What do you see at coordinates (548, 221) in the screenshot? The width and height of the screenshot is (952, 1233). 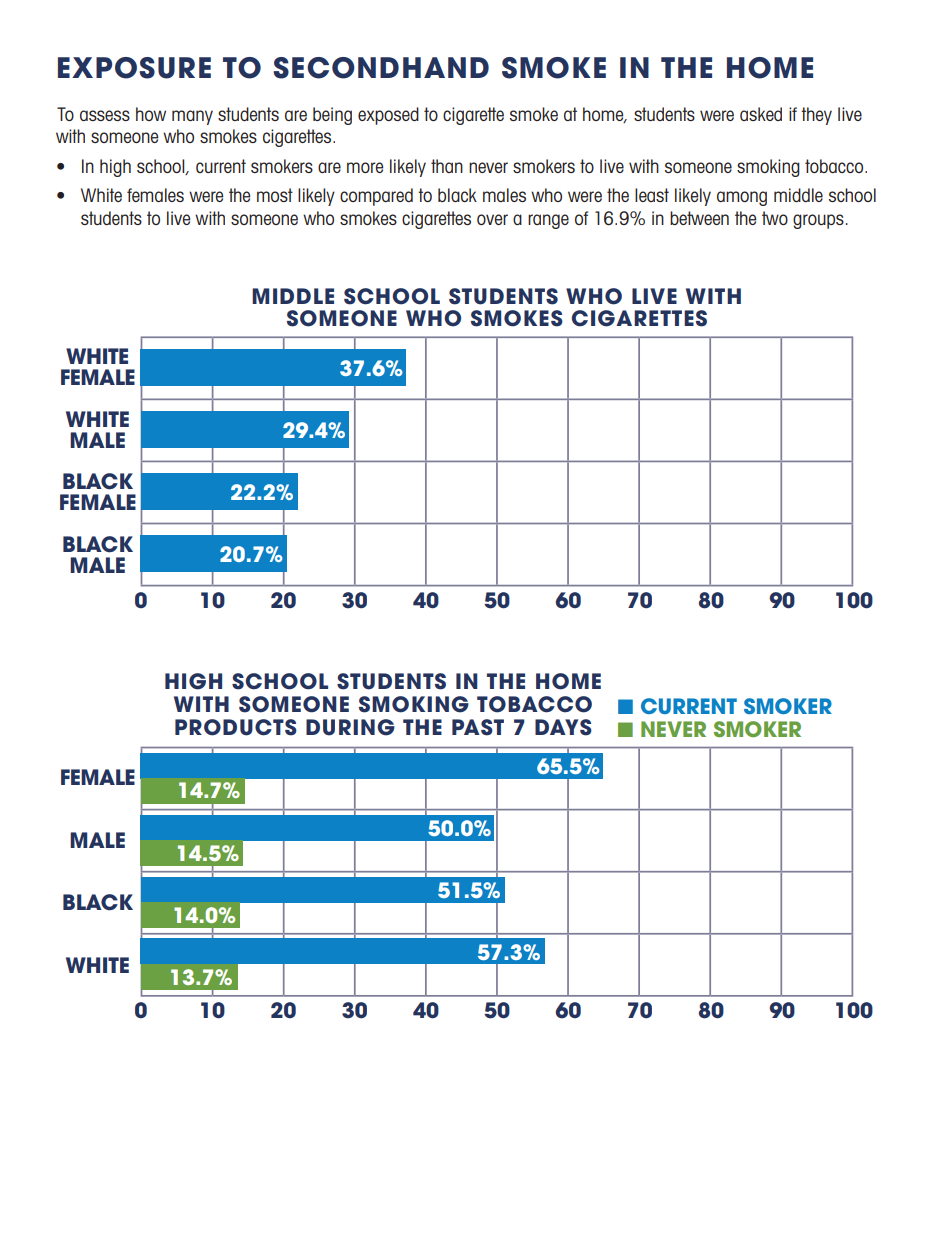 I see `range` at bounding box center [548, 221].
